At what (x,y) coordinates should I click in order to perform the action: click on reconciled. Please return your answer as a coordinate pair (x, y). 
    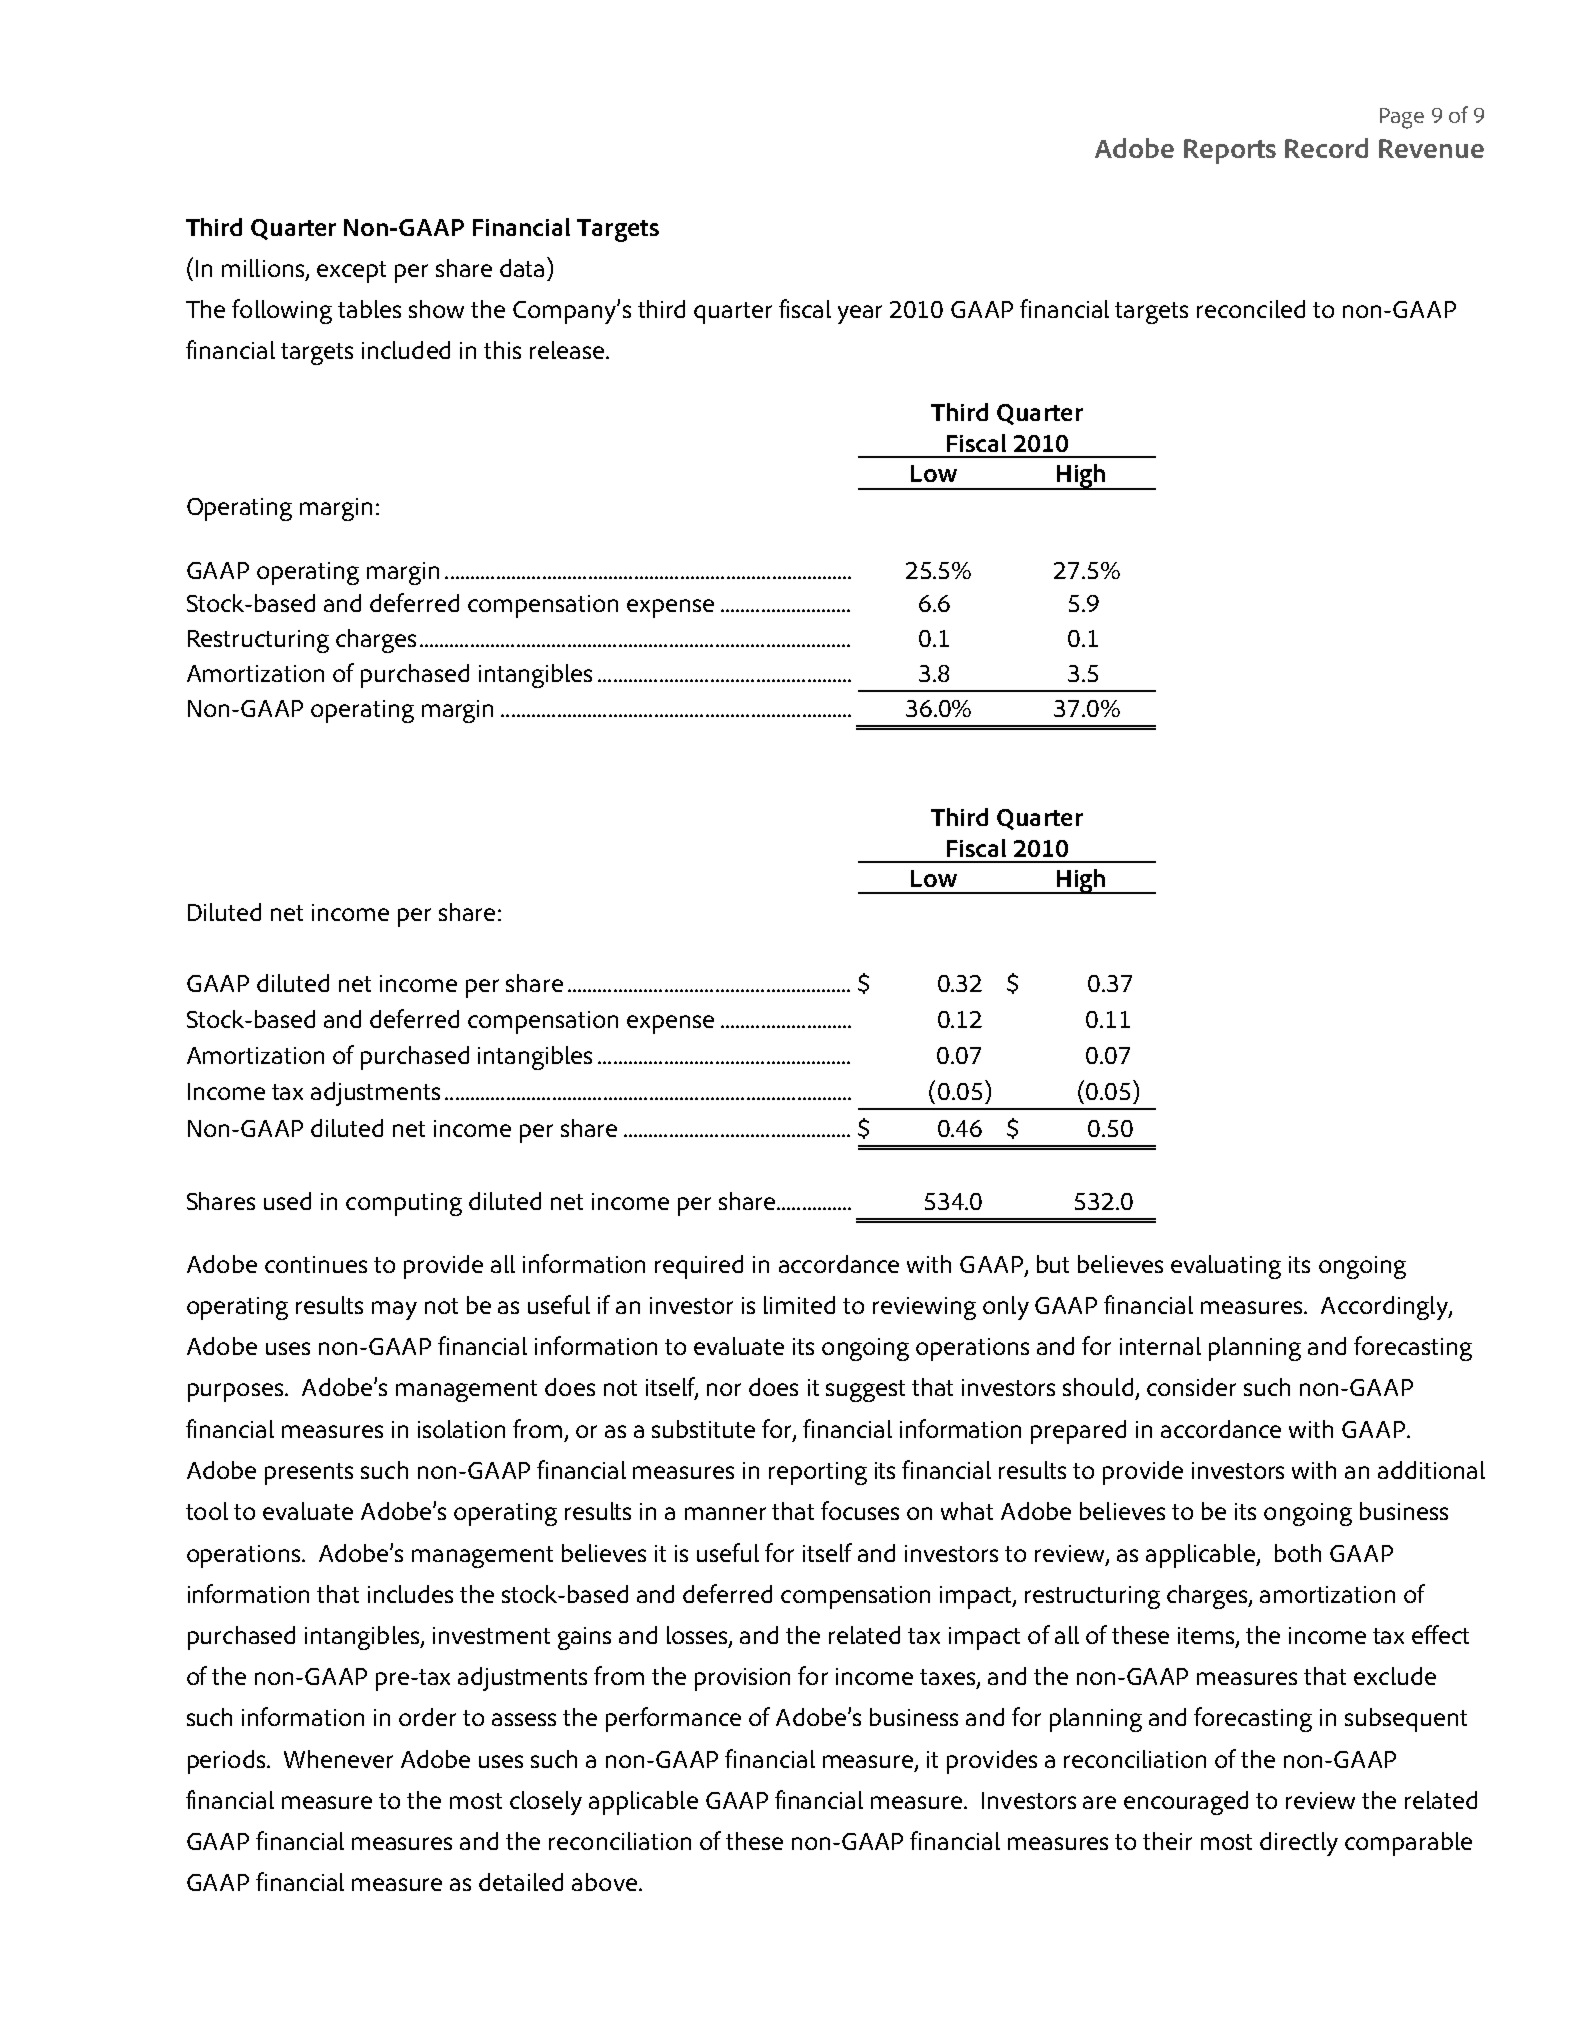
    Looking at the image, I should click on (1251, 309).
